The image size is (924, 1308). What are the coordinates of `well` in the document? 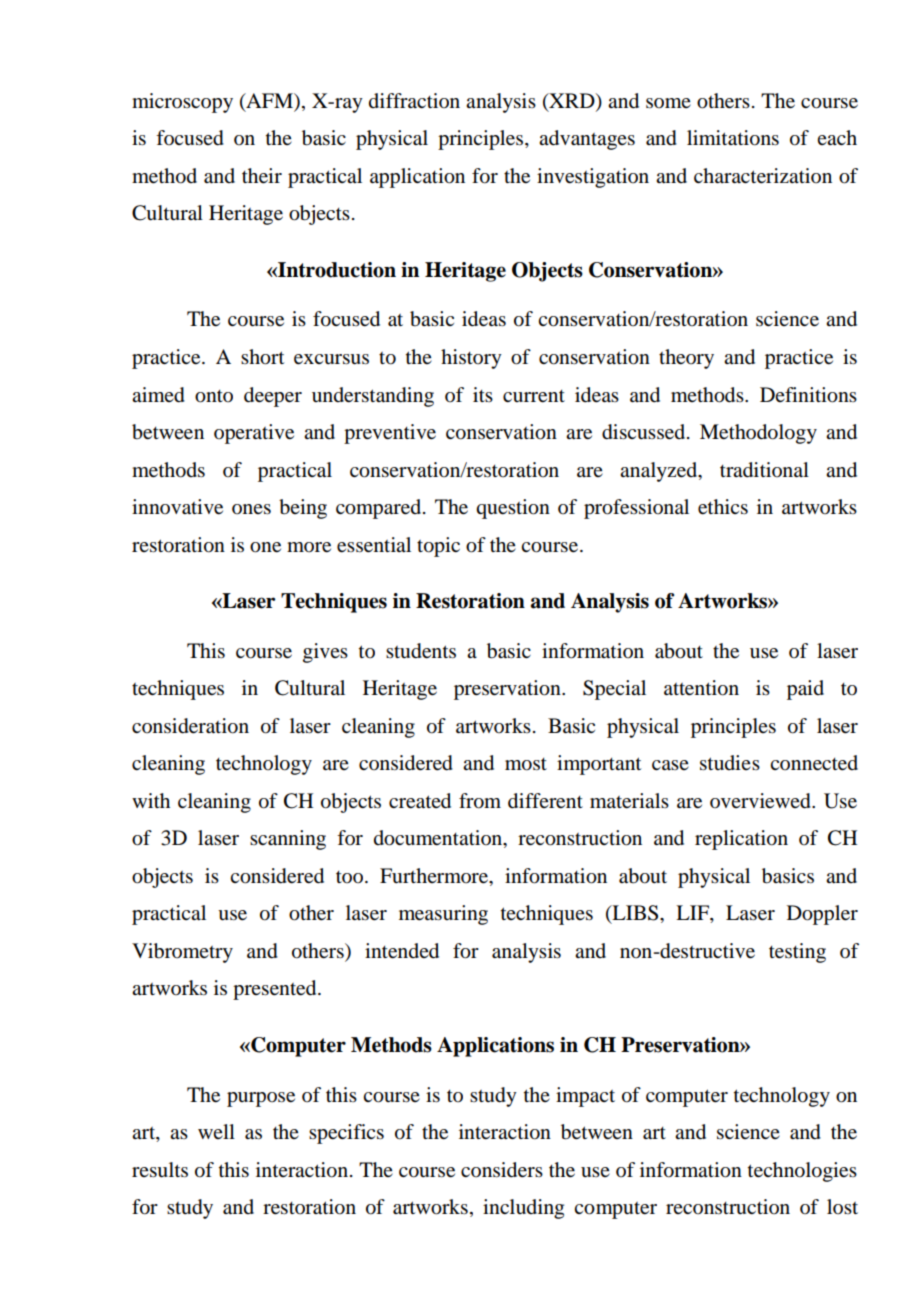 It's located at (216, 1131).
